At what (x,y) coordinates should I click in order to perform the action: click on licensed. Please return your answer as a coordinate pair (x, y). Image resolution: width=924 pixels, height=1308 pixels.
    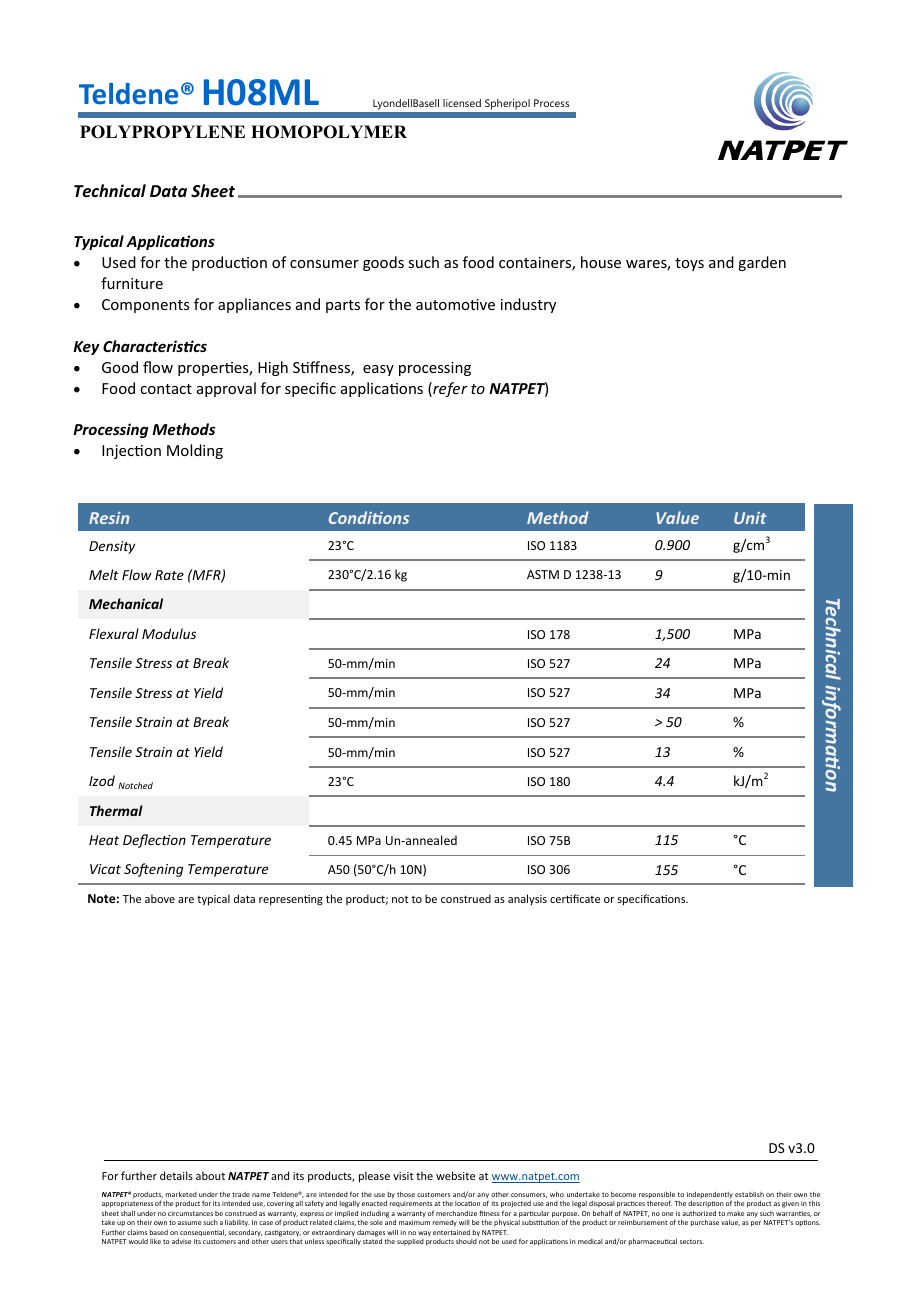
    Looking at the image, I should click on (462, 103).
